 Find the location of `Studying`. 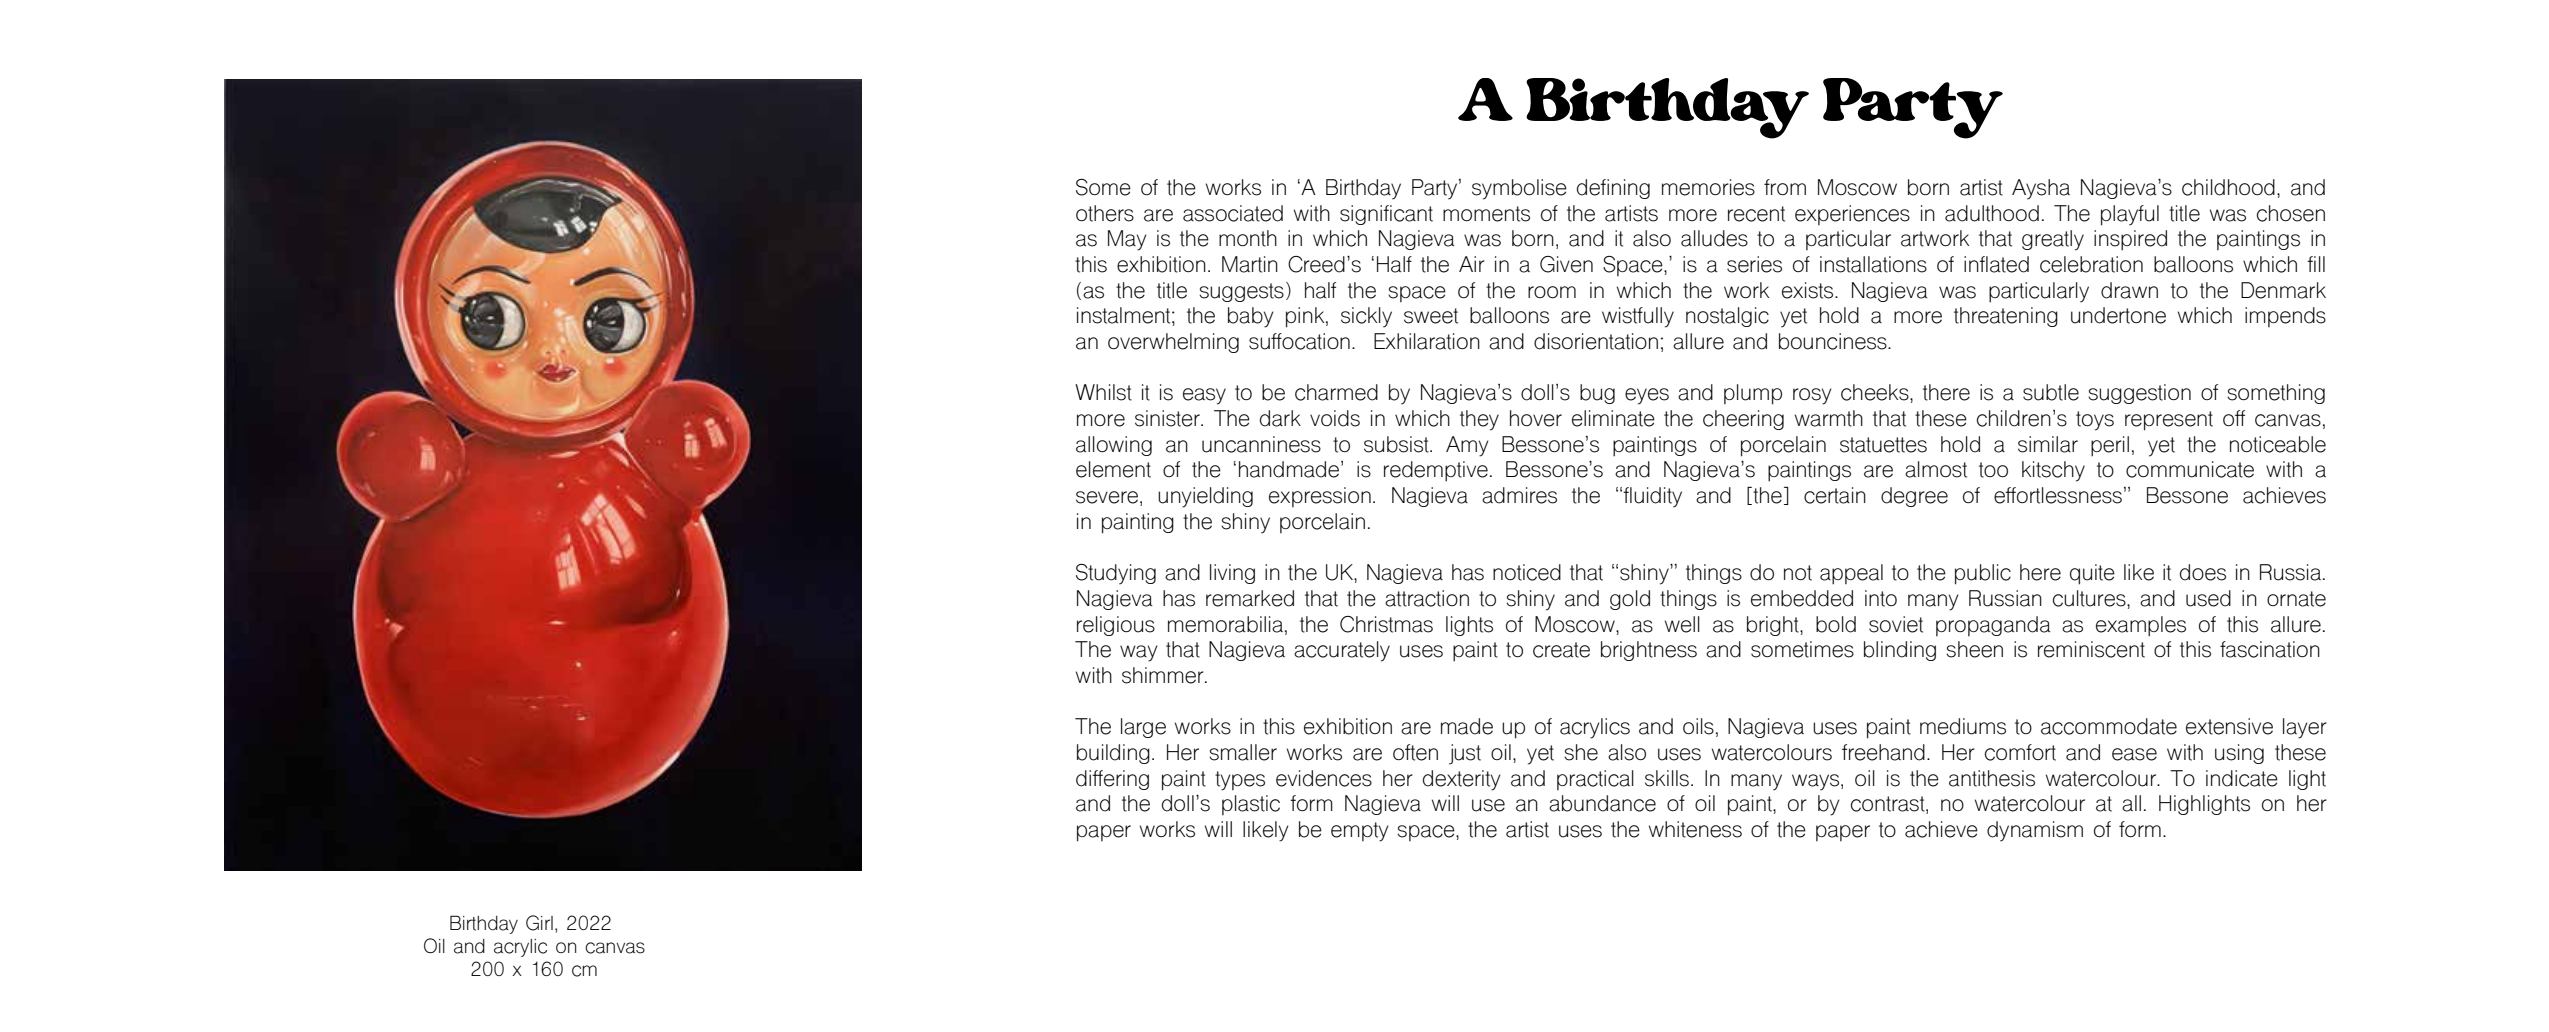

Studying is located at coordinates (1116, 574).
